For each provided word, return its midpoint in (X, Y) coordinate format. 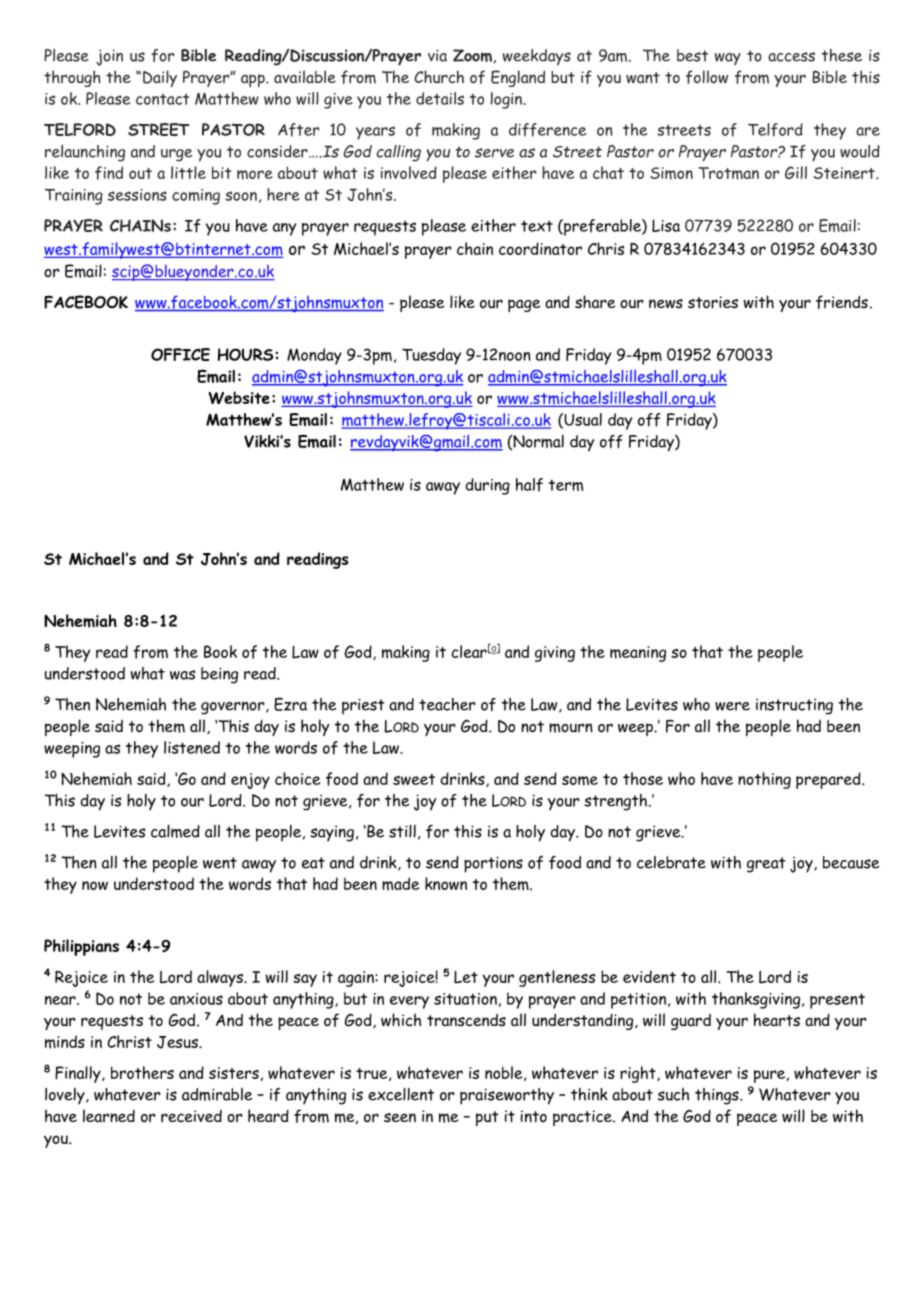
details (440, 98)
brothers (142, 1072)
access (791, 57)
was (182, 675)
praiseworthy (507, 1096)
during (487, 486)
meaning (638, 654)
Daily (160, 78)
